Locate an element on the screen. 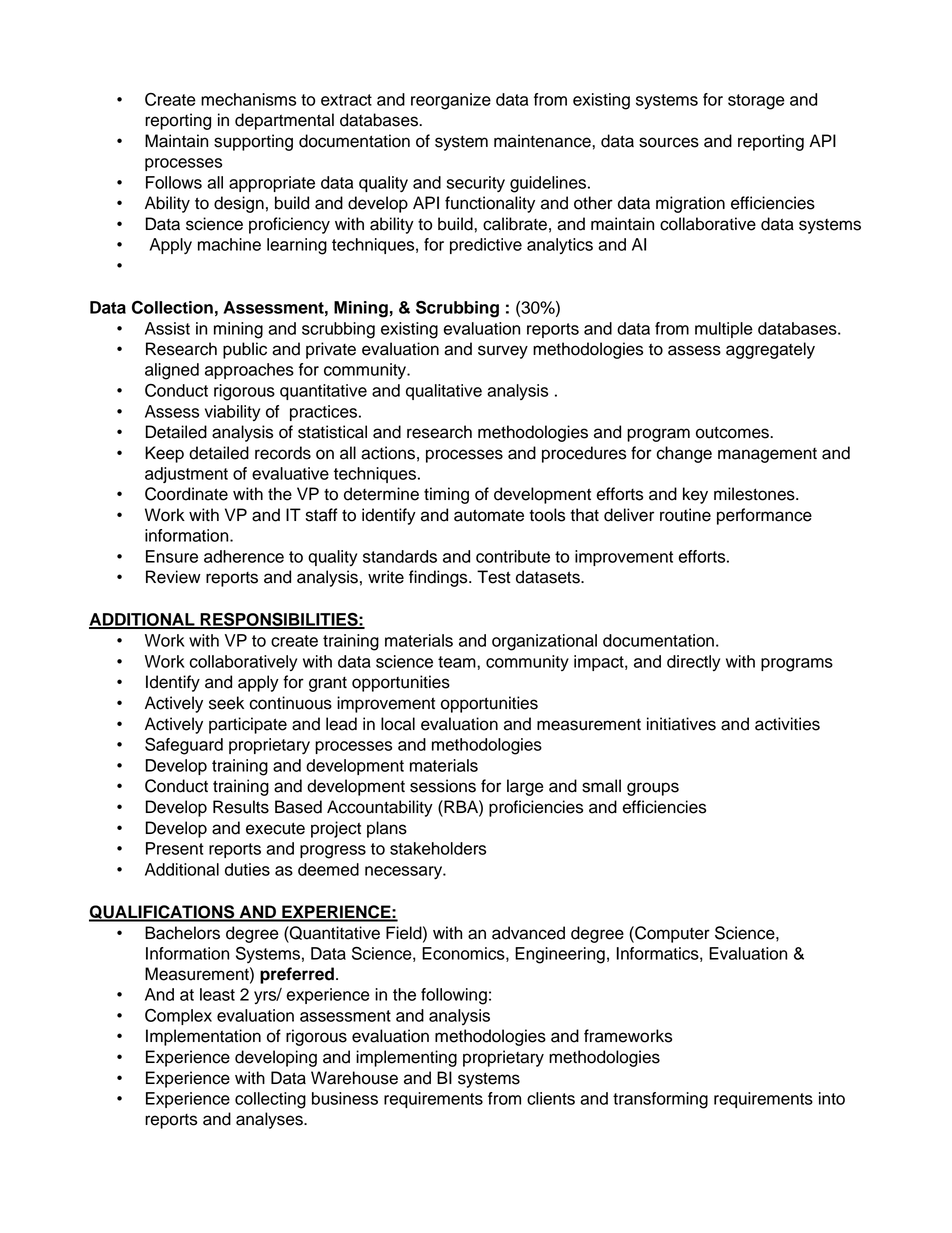  clients is located at coordinates (551, 1098).
